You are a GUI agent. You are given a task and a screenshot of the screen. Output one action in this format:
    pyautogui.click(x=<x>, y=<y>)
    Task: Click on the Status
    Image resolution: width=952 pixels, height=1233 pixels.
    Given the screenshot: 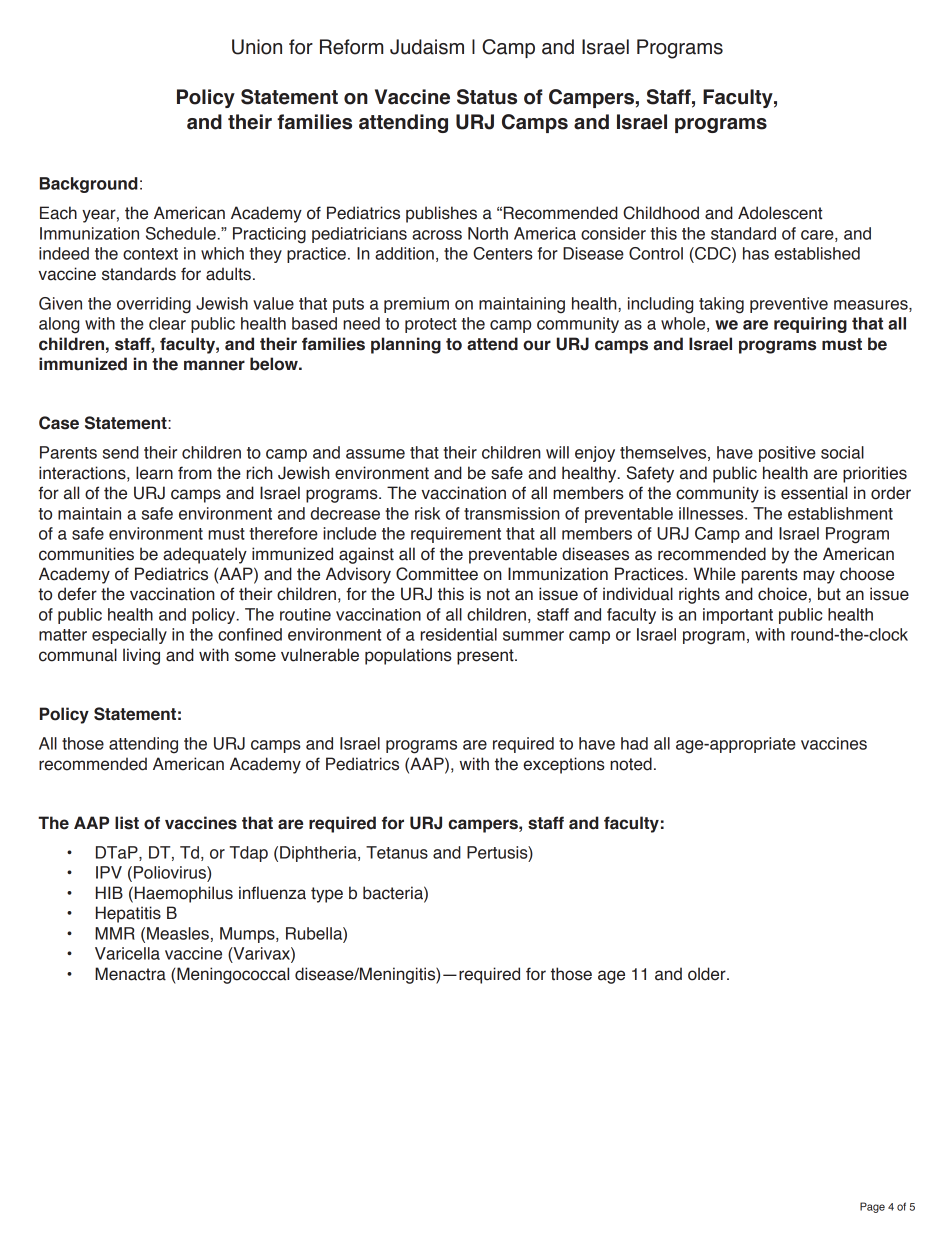 What is the action you would take?
    pyautogui.click(x=487, y=97)
